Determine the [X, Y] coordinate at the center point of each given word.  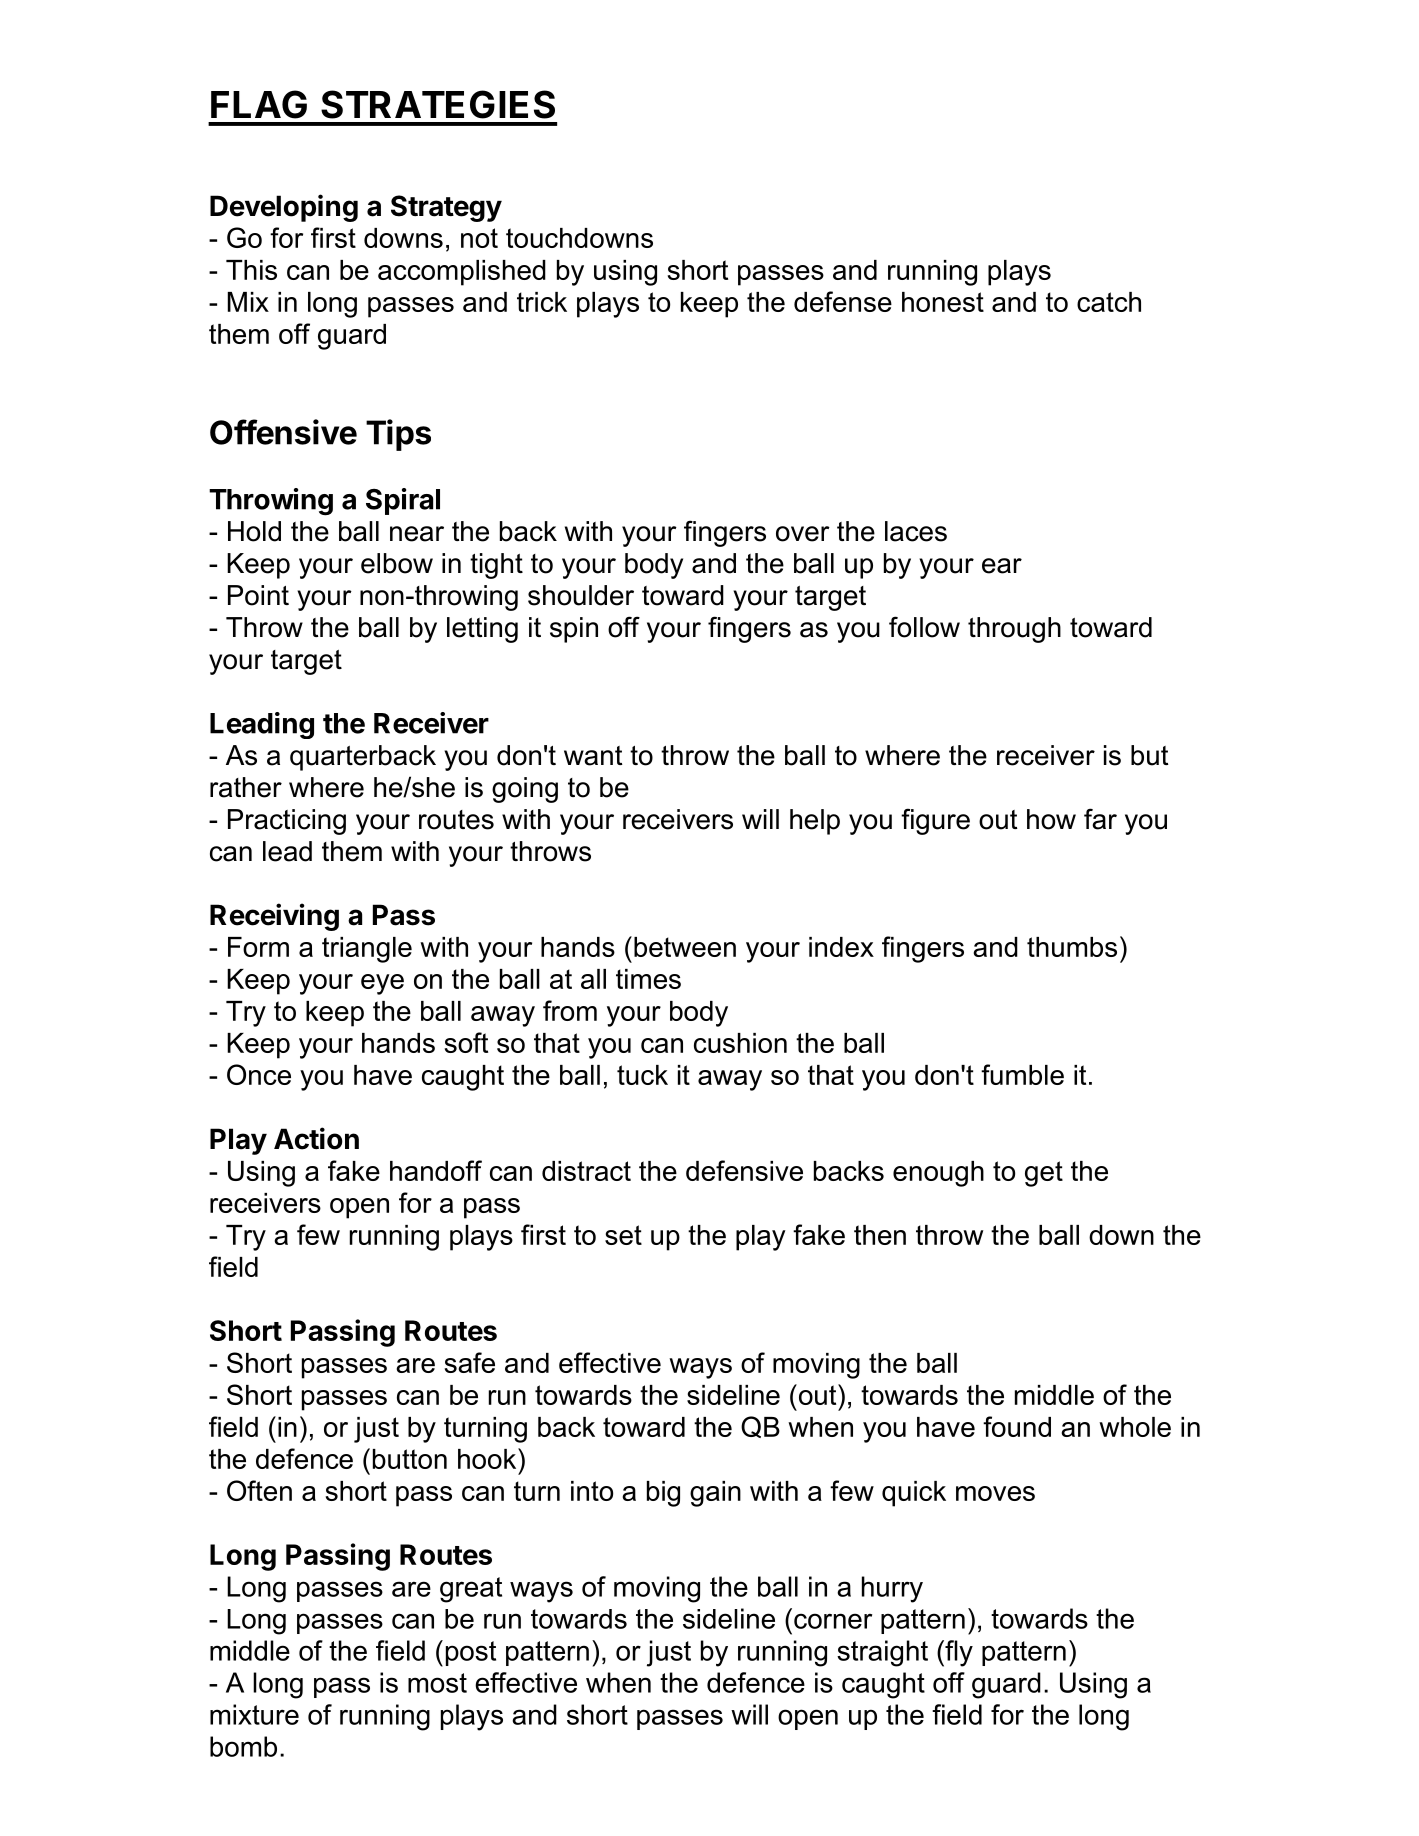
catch [1109, 302]
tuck [642, 1075]
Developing [284, 208]
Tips [398, 435]
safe [469, 1362]
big [663, 1494]
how [1051, 819]
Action [316, 1138]
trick [542, 302]
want [593, 756]
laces [916, 531]
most [437, 1683]
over [803, 534]
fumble [1022, 1074]
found [1017, 1426]
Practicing [287, 822]
